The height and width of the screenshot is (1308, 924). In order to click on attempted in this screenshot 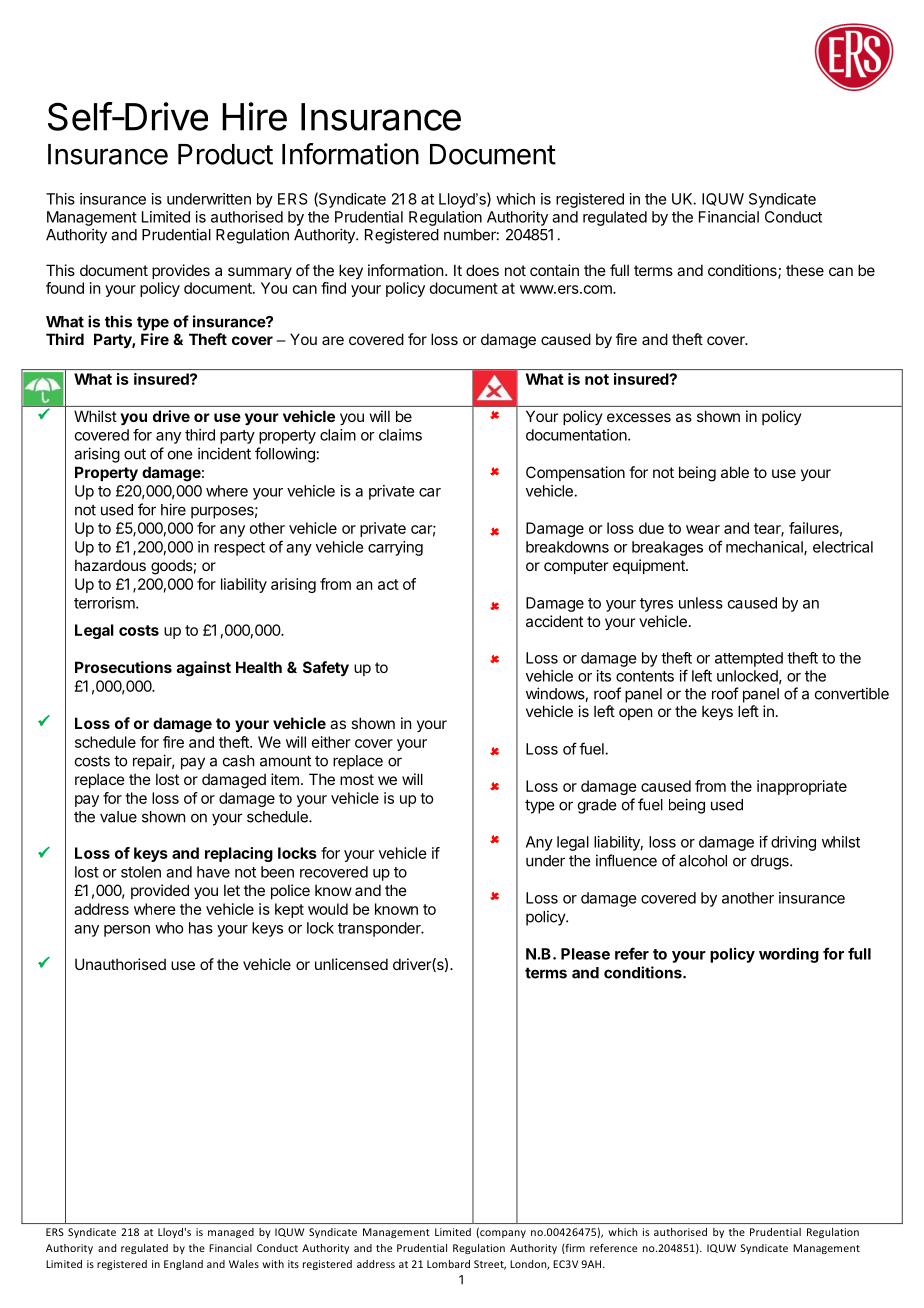, I will do `click(749, 659)`.
